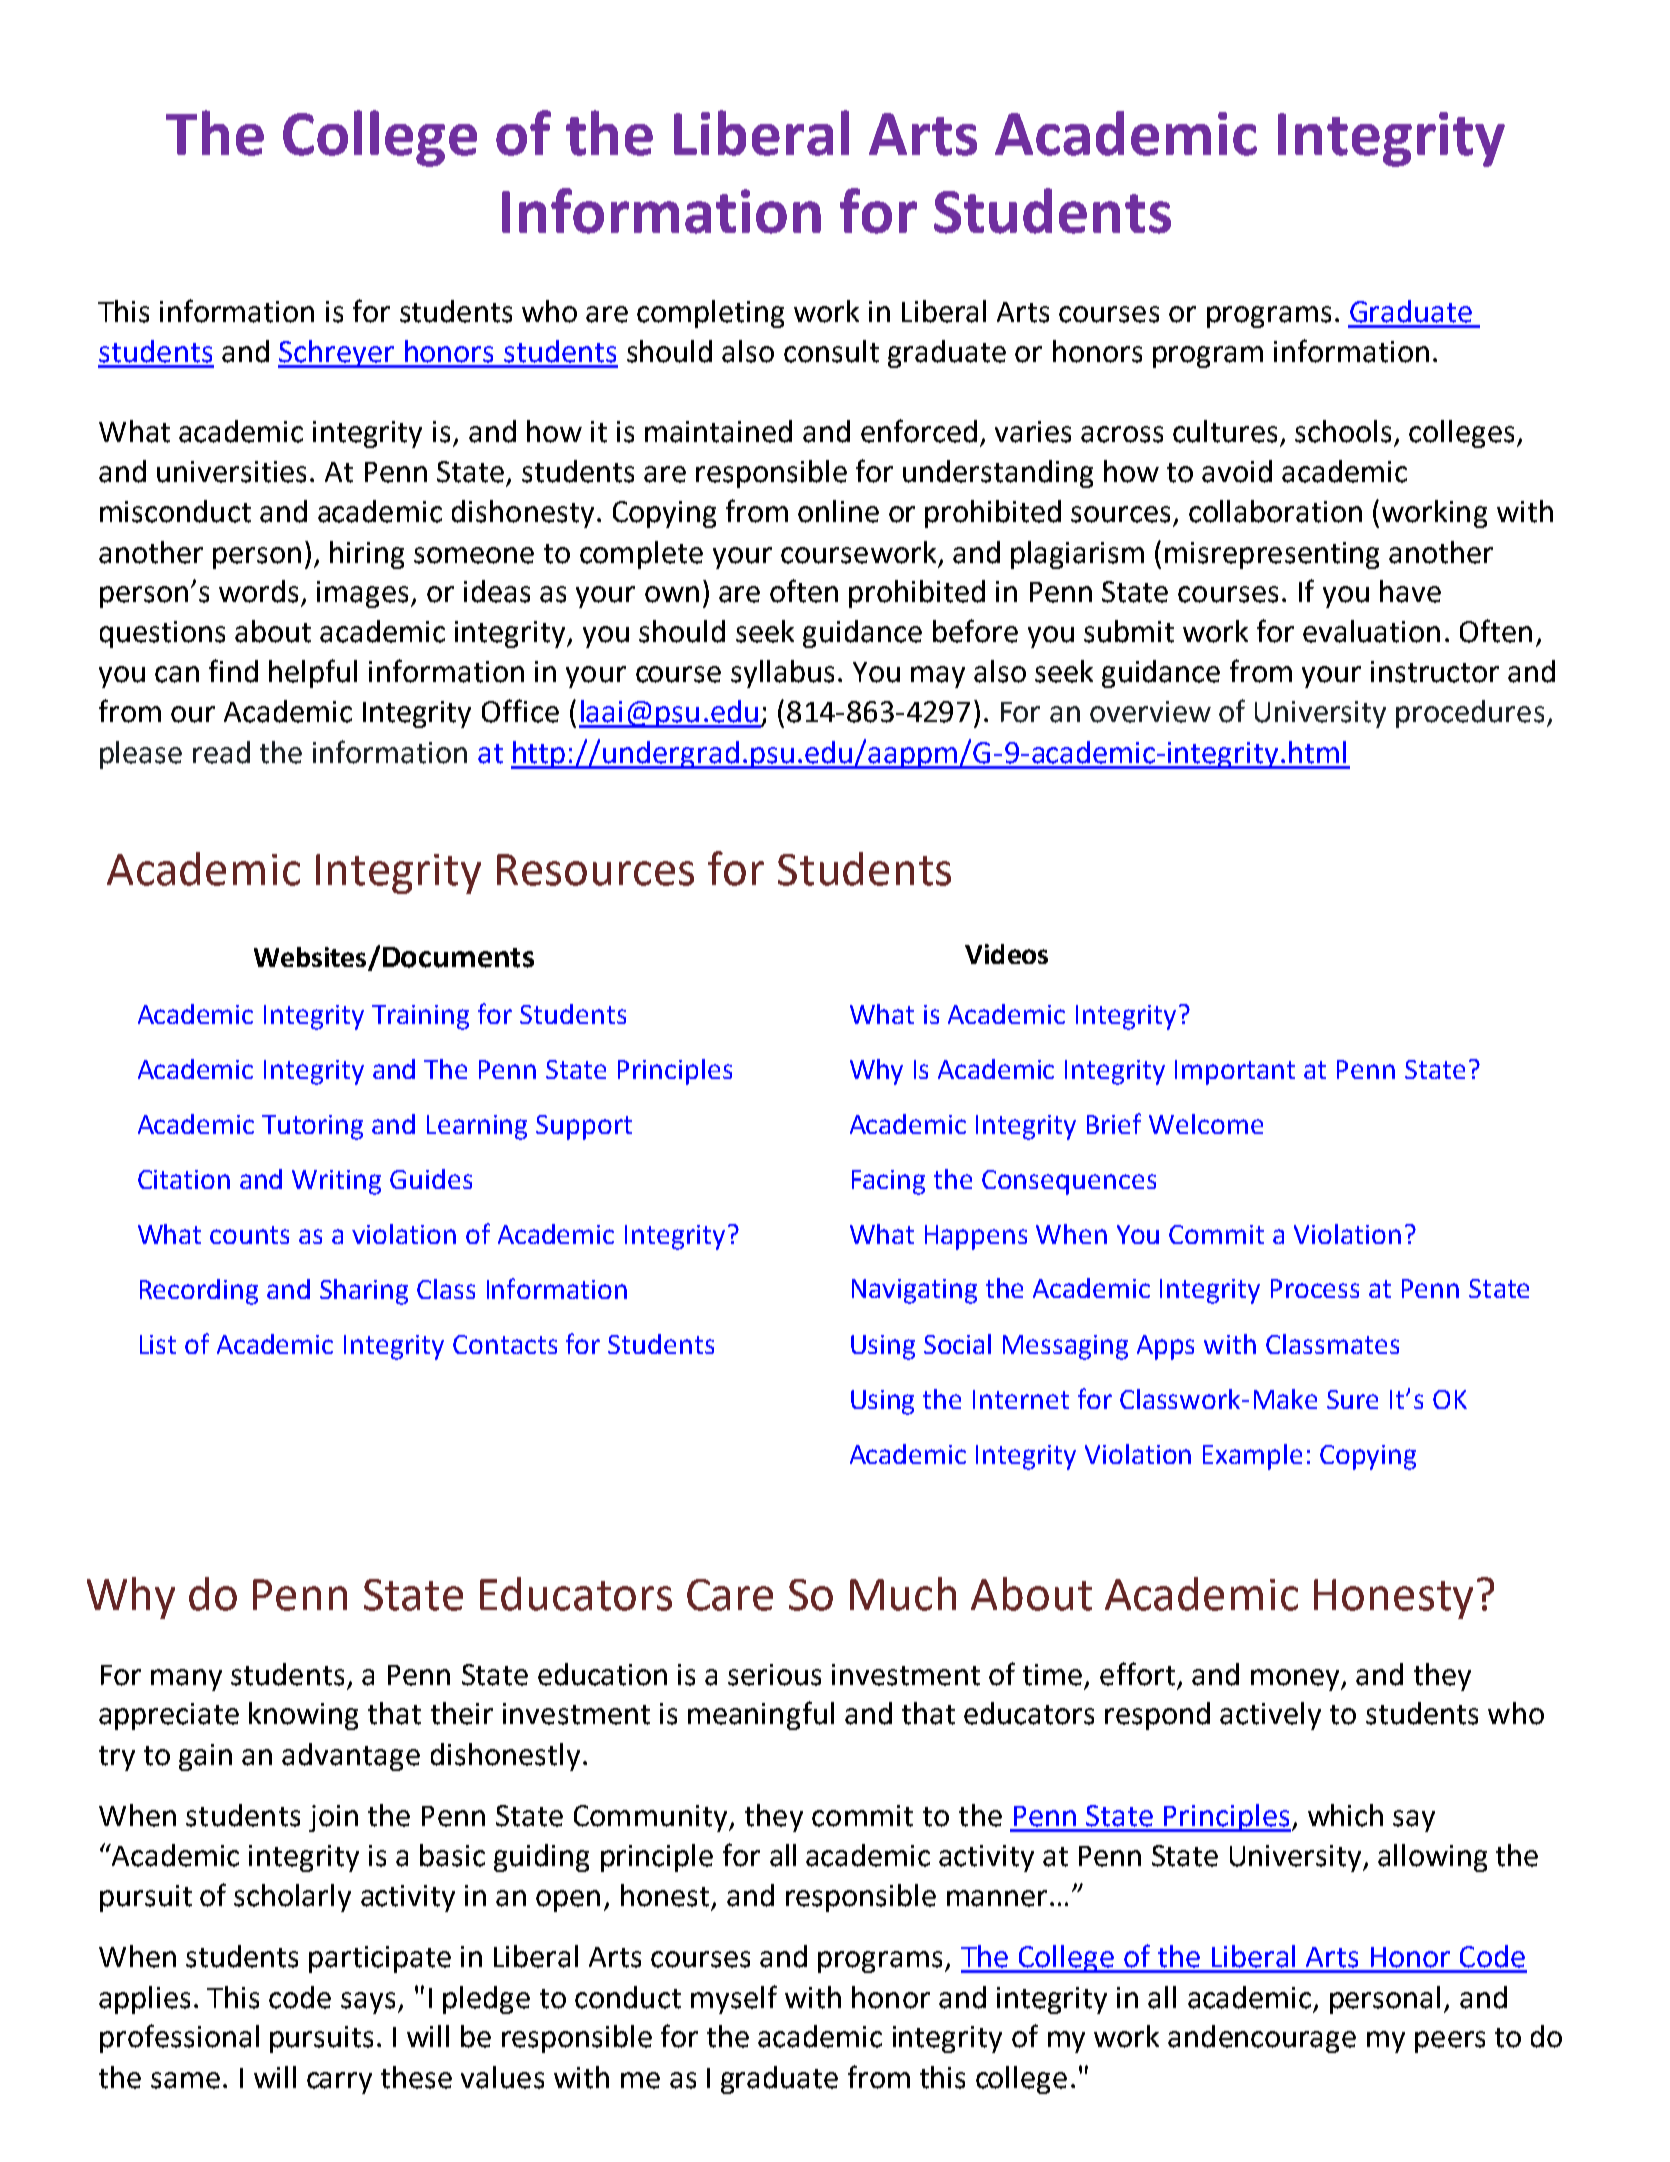 This document has height=2162, width=1670. What do you see at coordinates (158, 1344) in the document?
I see `List` at bounding box center [158, 1344].
